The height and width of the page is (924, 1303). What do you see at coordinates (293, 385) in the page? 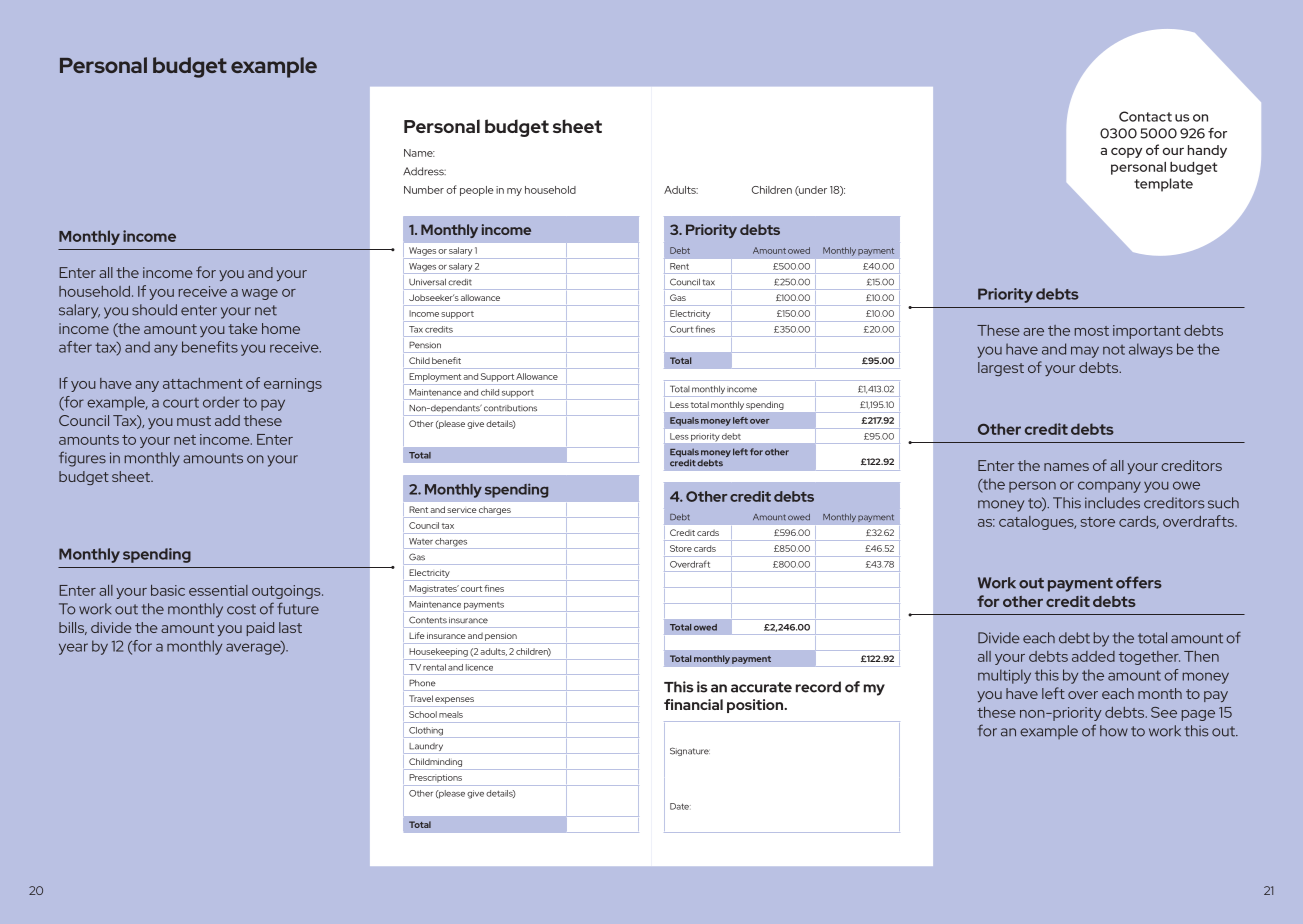
I see `earnings` at bounding box center [293, 385].
